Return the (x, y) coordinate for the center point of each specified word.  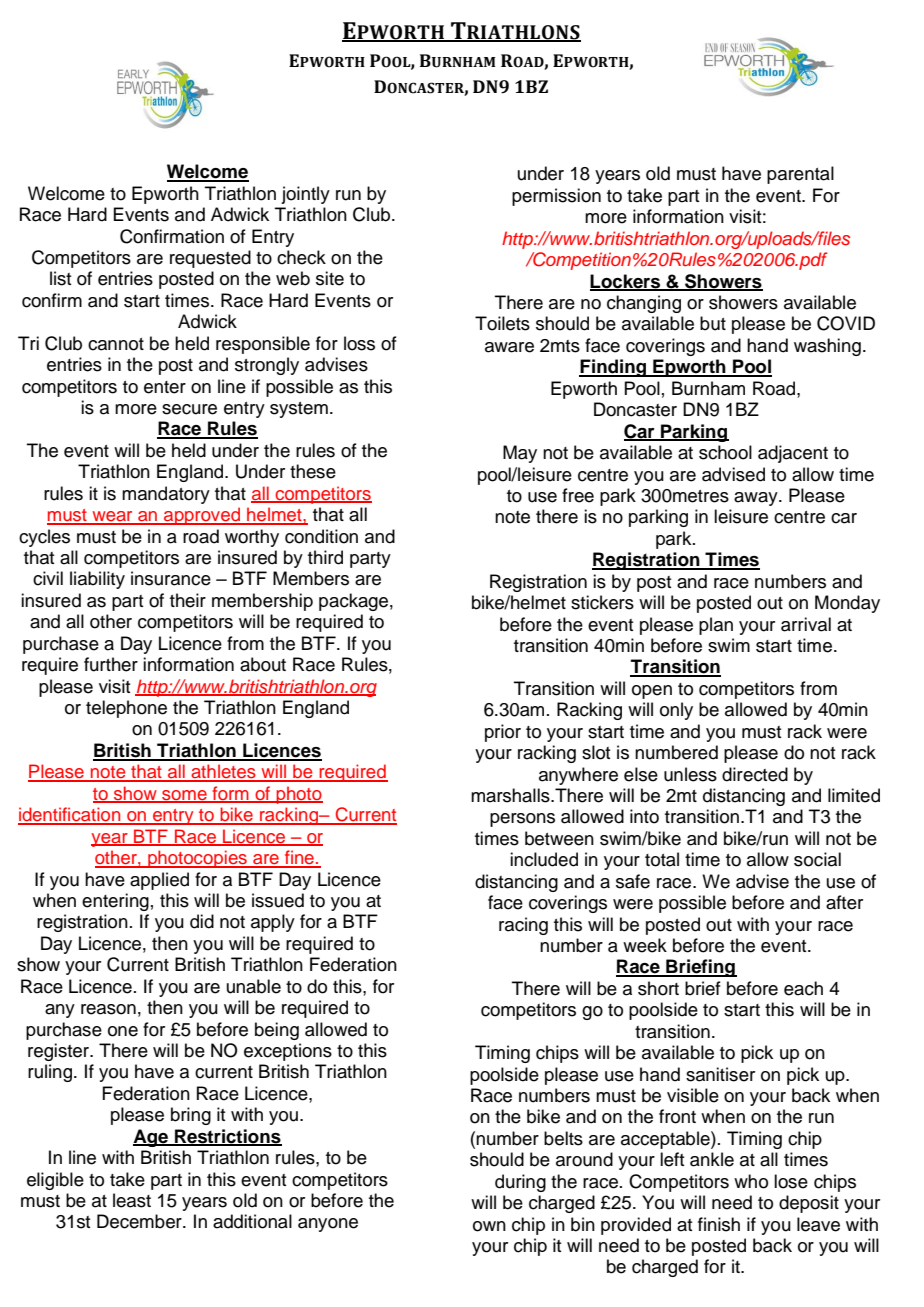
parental (800, 175)
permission (556, 197)
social (817, 859)
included (544, 859)
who (751, 1181)
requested (210, 259)
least (132, 1200)
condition (321, 536)
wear (112, 517)
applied (159, 881)
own (489, 1226)
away (757, 499)
